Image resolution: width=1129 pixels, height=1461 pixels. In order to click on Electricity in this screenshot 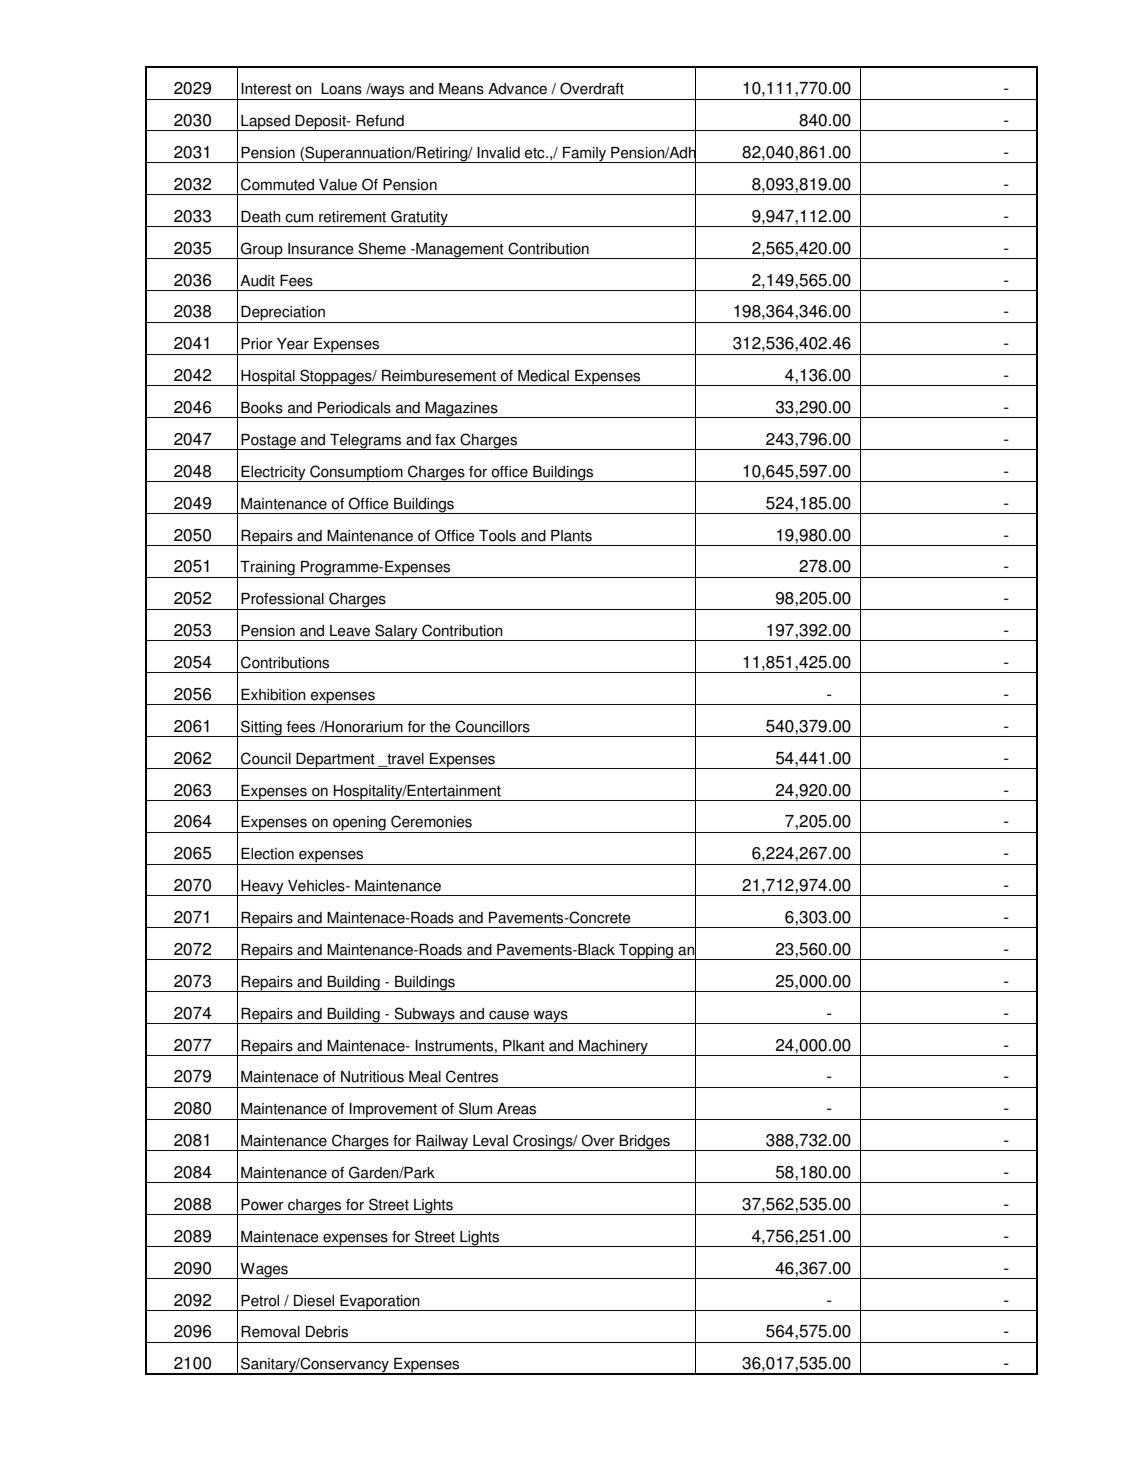, I will do `click(274, 474)`.
